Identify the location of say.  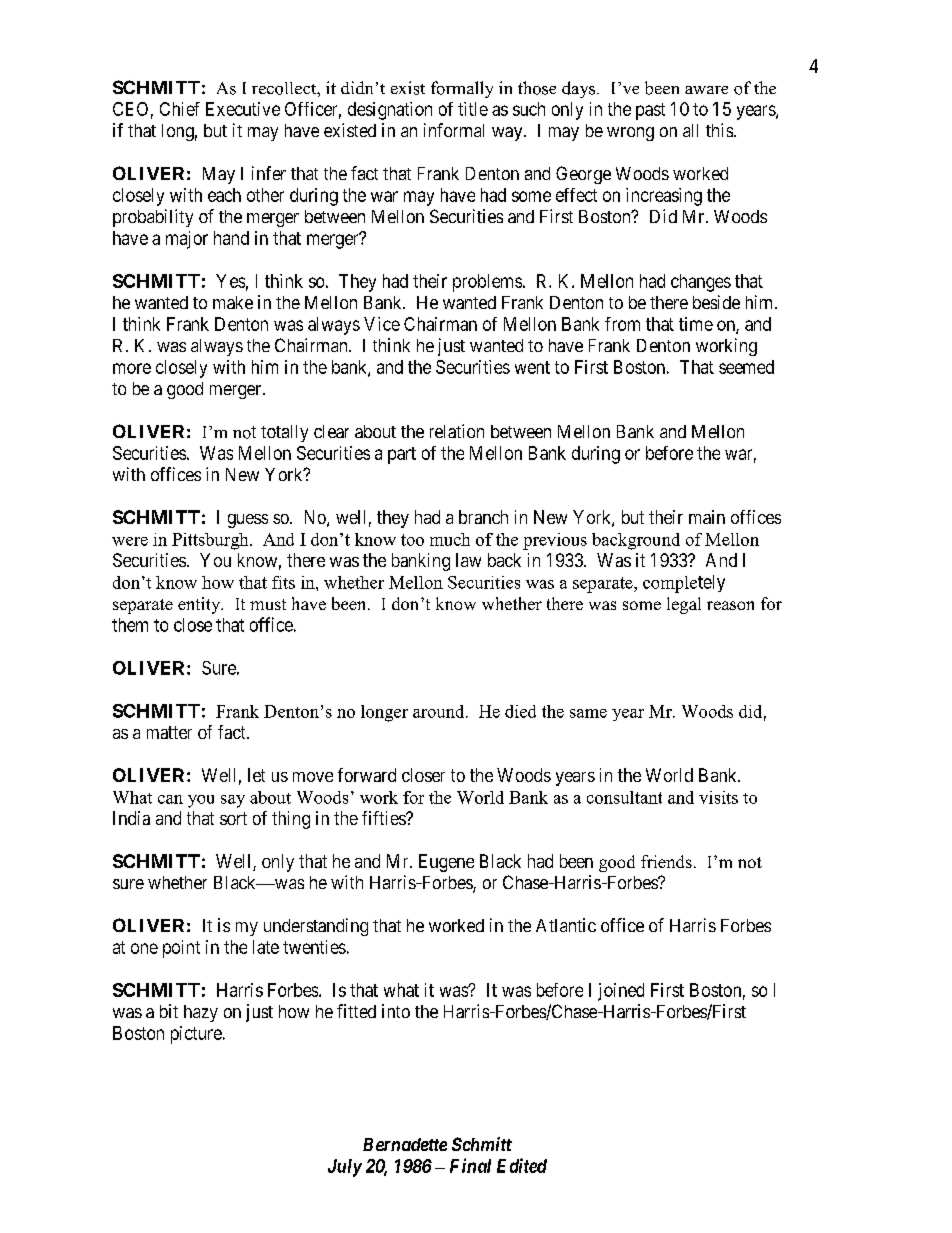
(233, 801).
